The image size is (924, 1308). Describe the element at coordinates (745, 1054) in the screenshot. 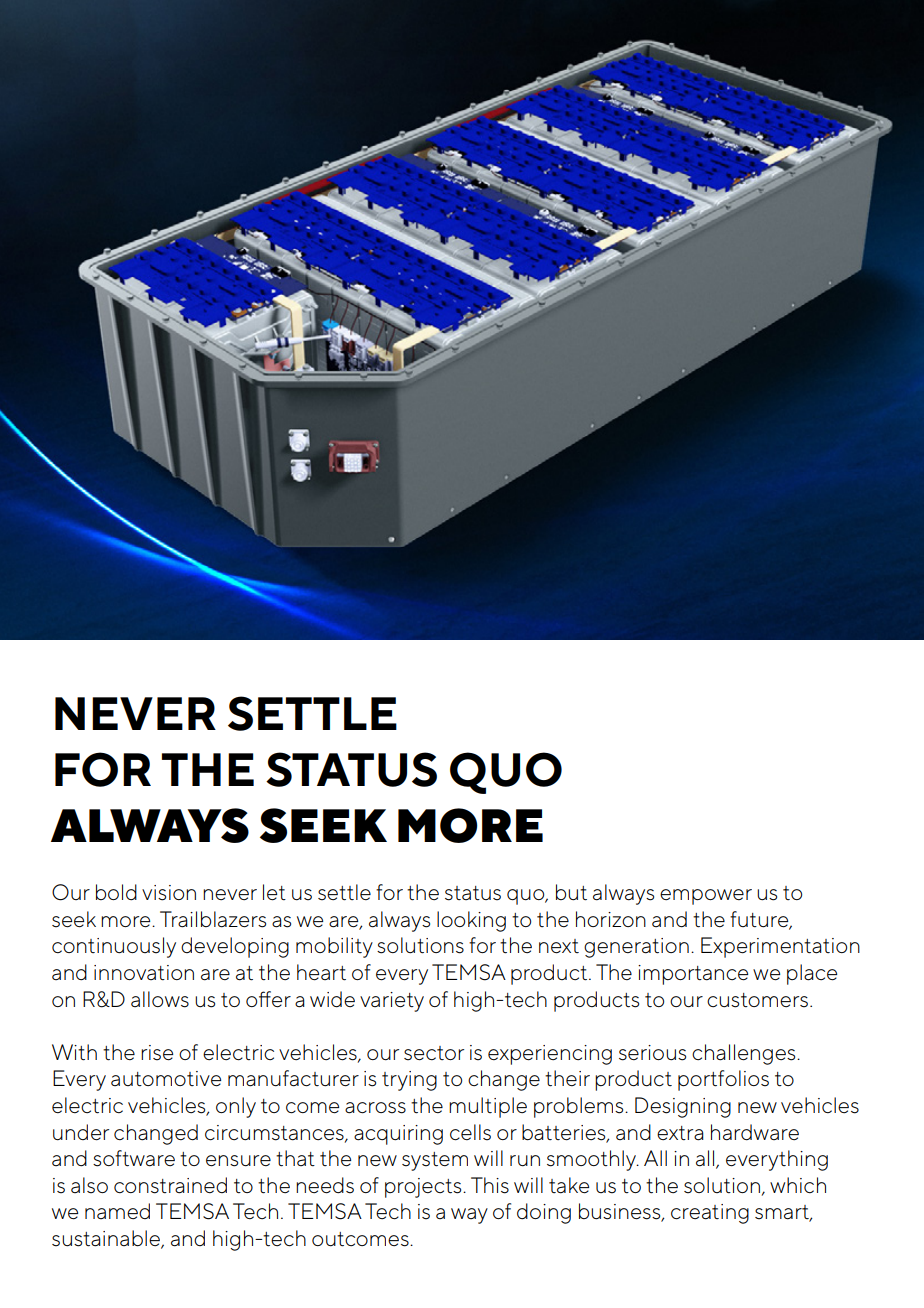

I see `challenges` at that location.
